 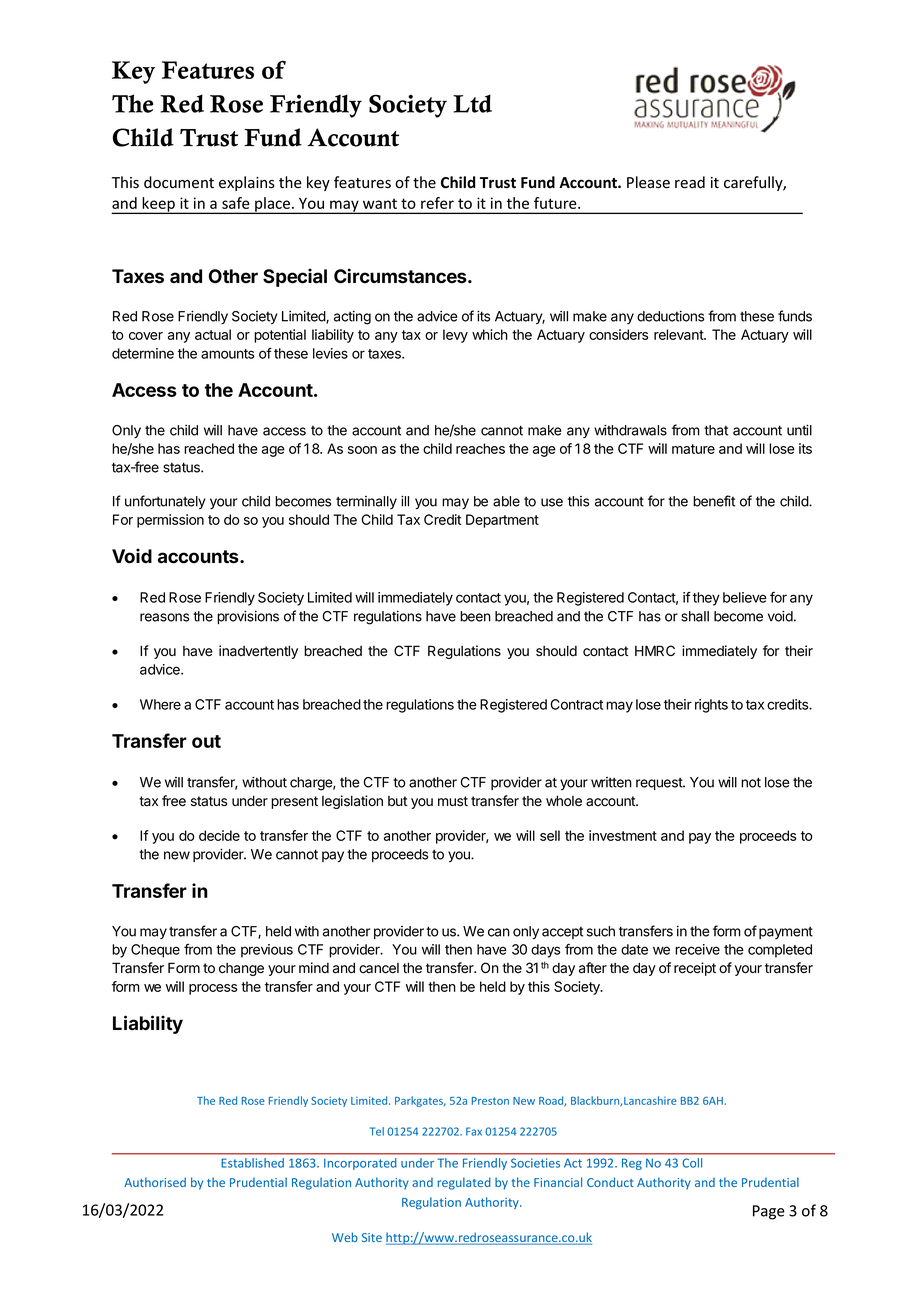 What do you see at coordinates (679, 334) in the page?
I see `relevant` at bounding box center [679, 334].
